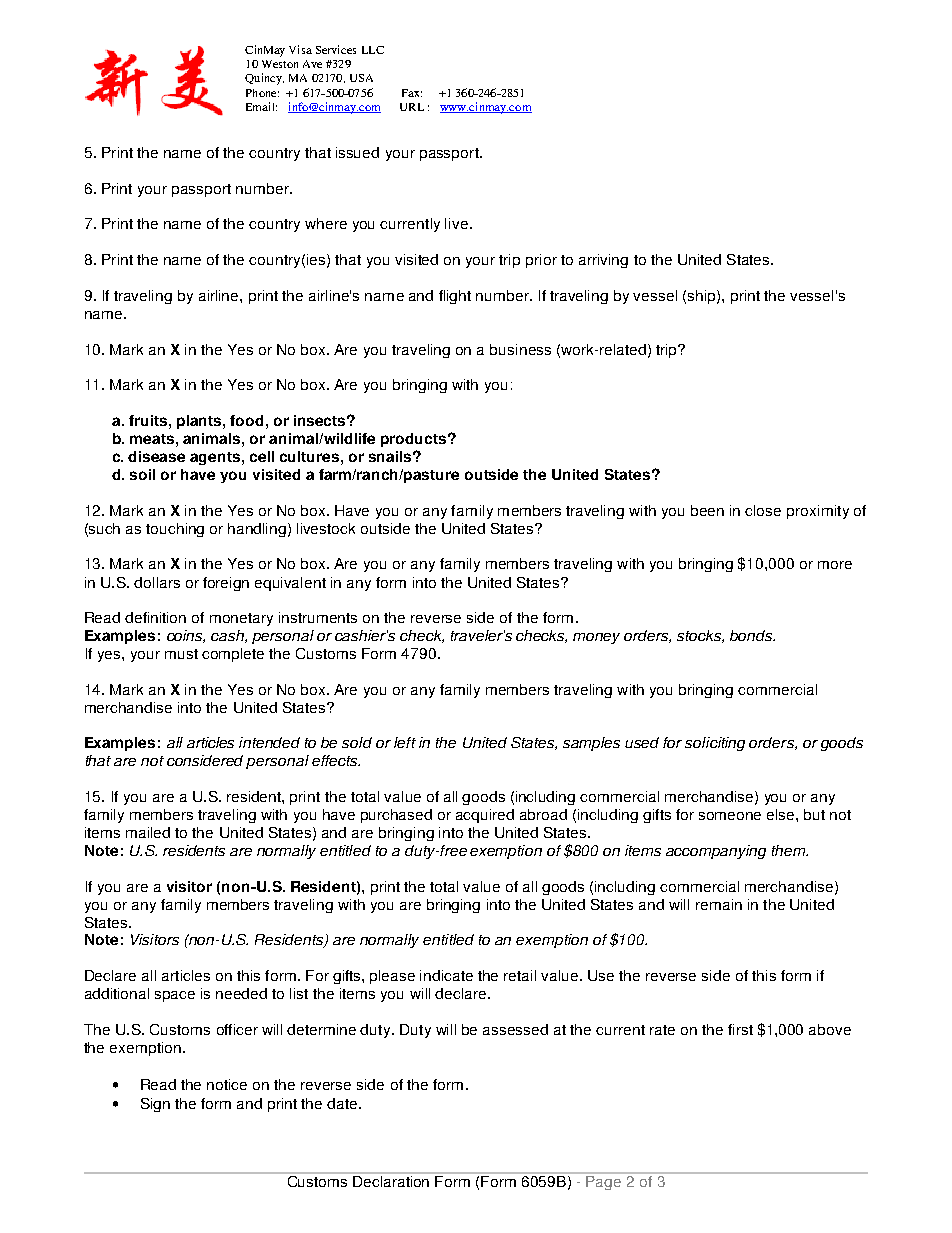 Image resolution: width=952 pixels, height=1233 pixels. Describe the element at coordinates (763, 510) in the document. I see `close` at that location.
